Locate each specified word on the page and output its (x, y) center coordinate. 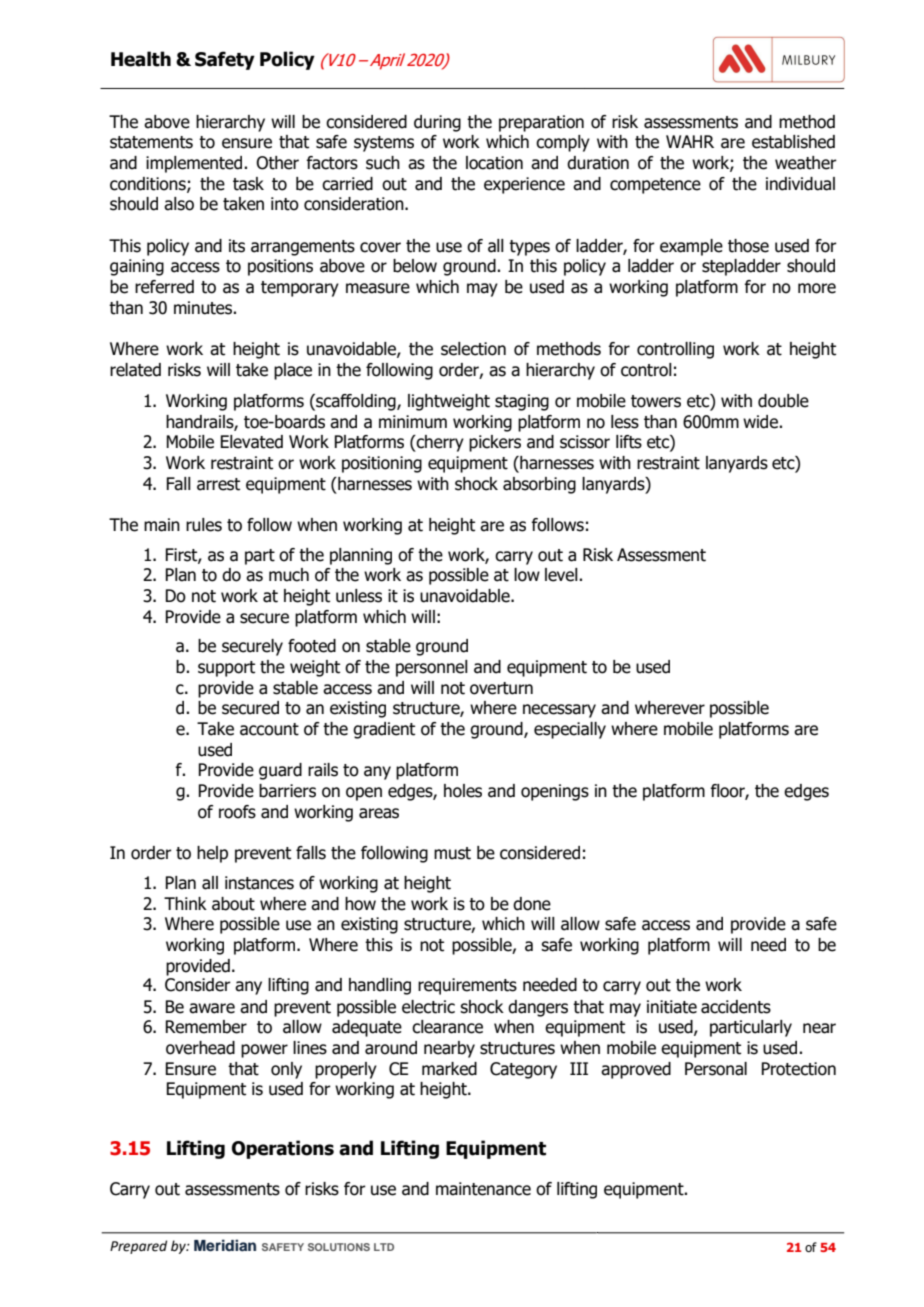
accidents (736, 1007)
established (793, 142)
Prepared (138, 1247)
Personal (716, 1069)
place (293, 371)
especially (570, 730)
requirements (467, 986)
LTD (384, 1247)
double (783, 401)
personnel (432, 668)
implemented (195, 164)
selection (473, 349)
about (233, 904)
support (226, 669)
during (437, 123)
